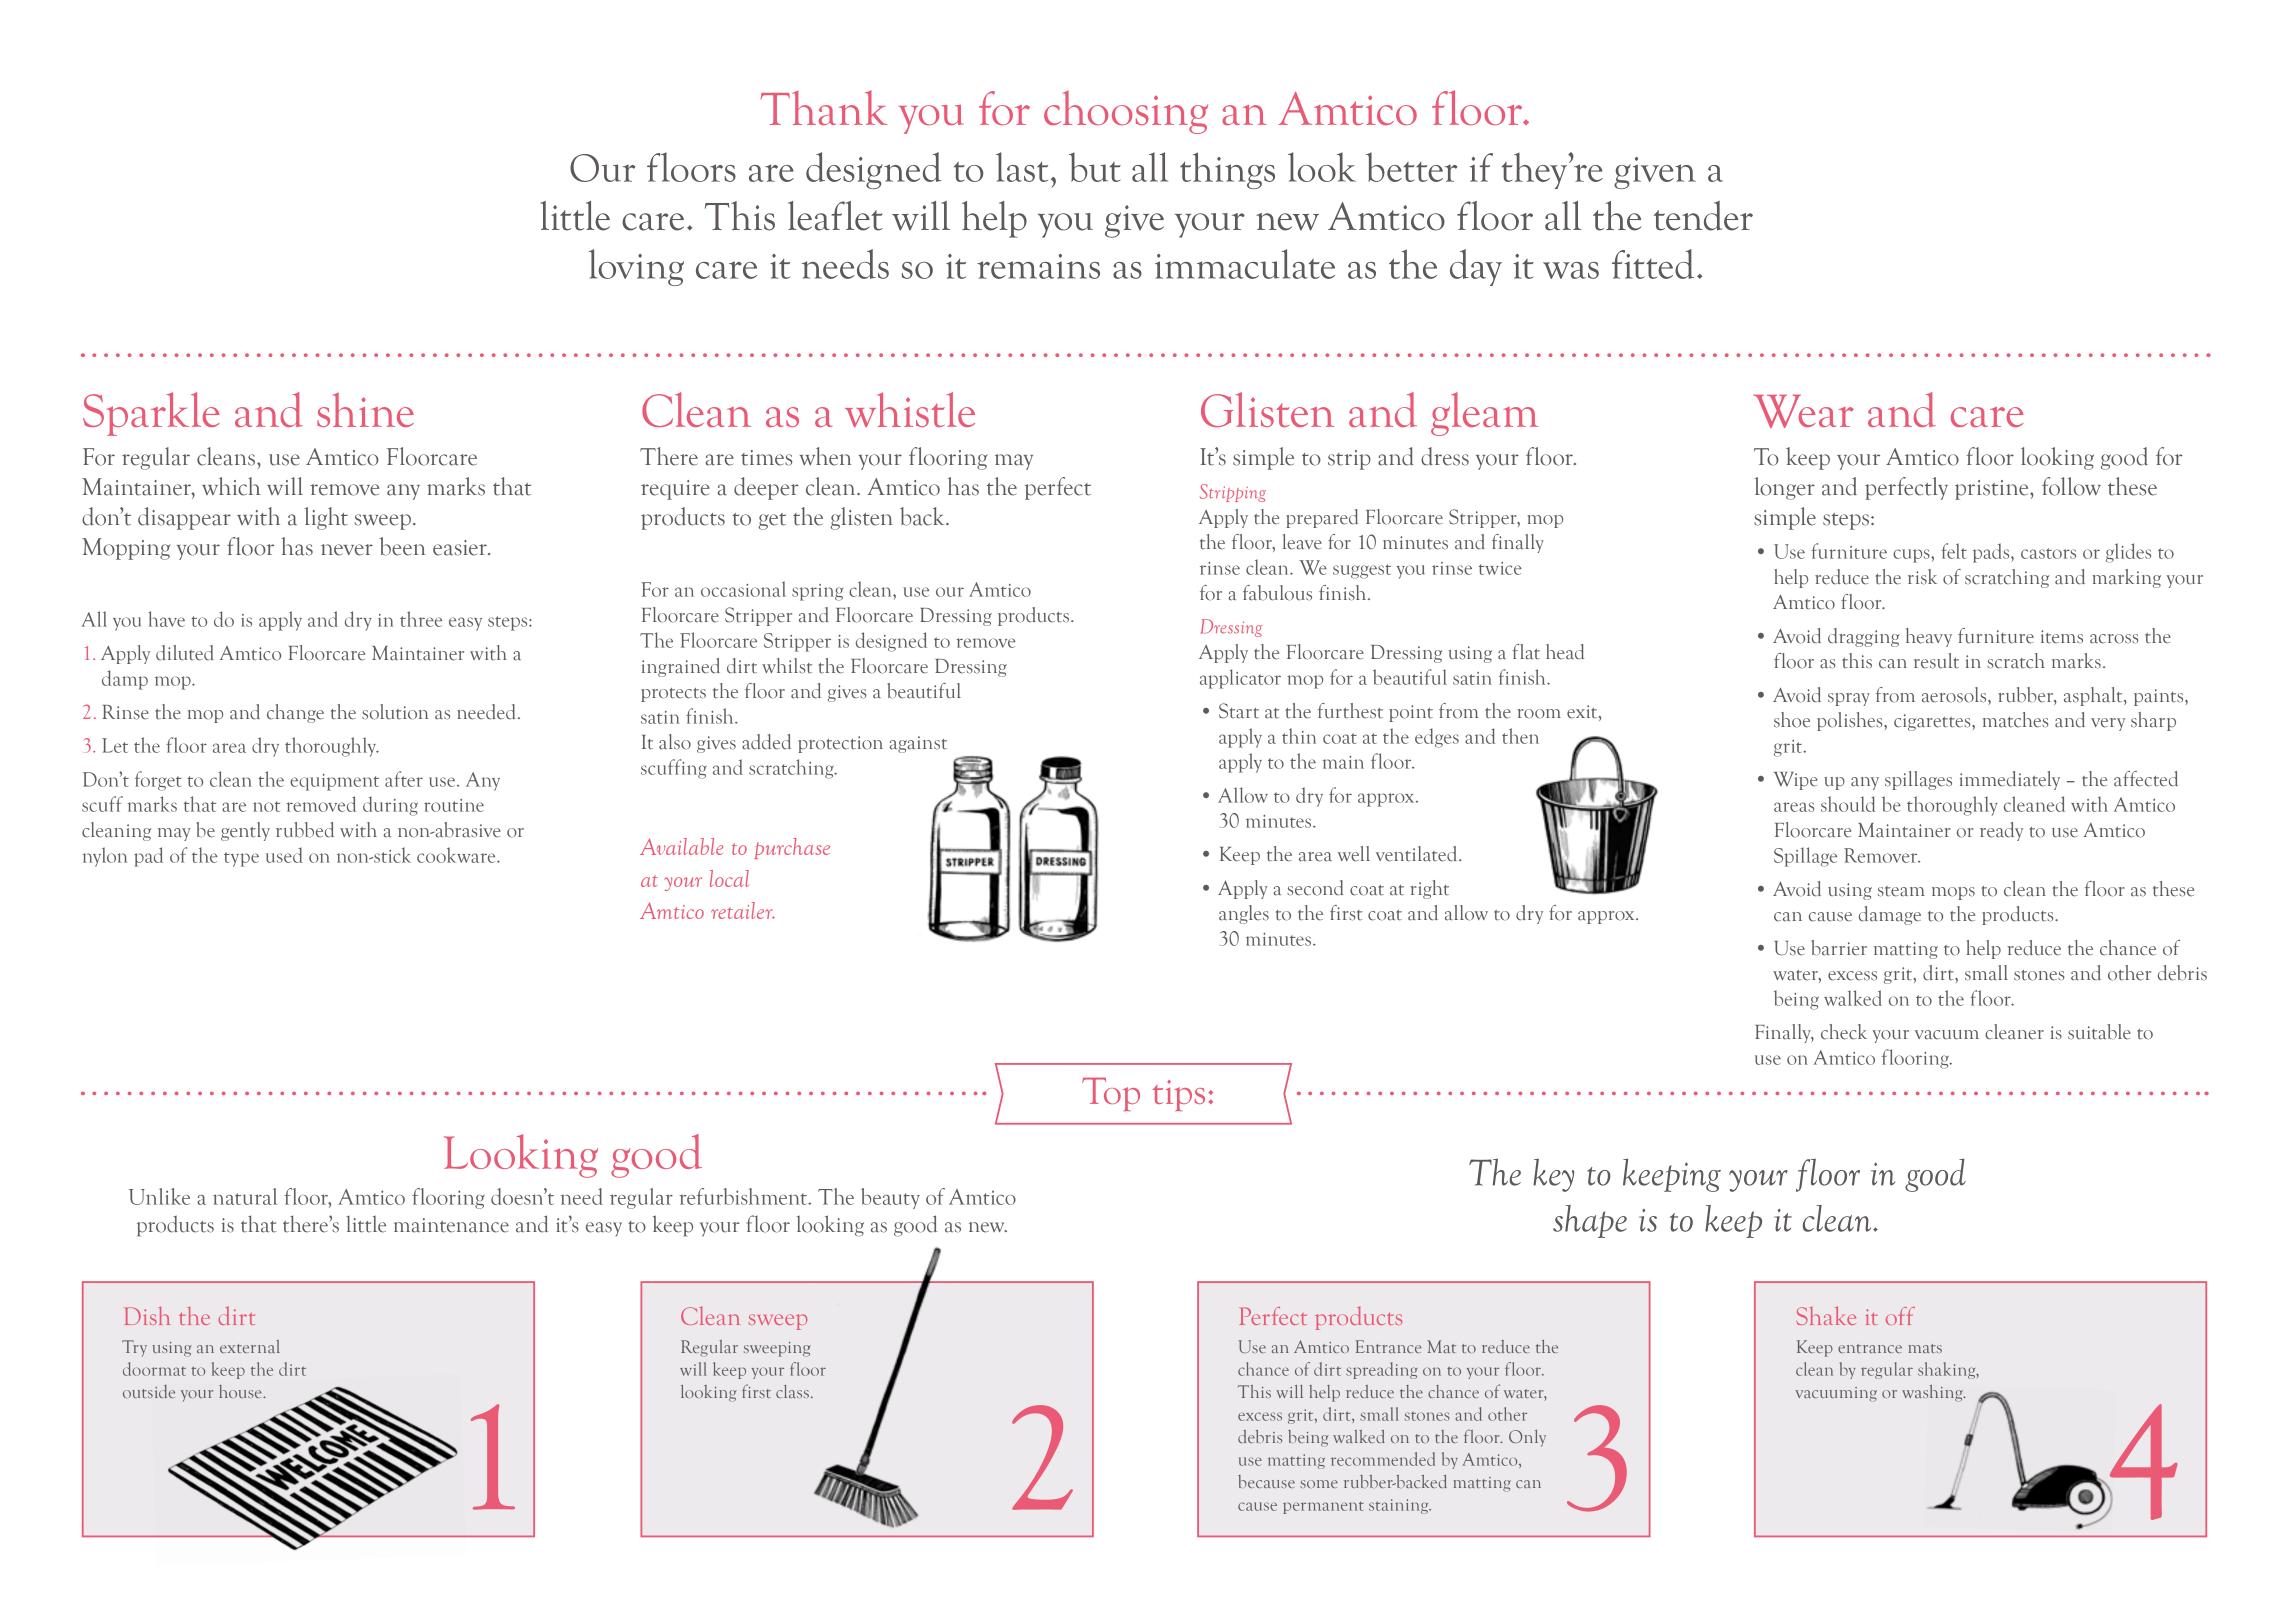  Describe the element at coordinates (1848, 804) in the screenshot. I see `should` at that location.
